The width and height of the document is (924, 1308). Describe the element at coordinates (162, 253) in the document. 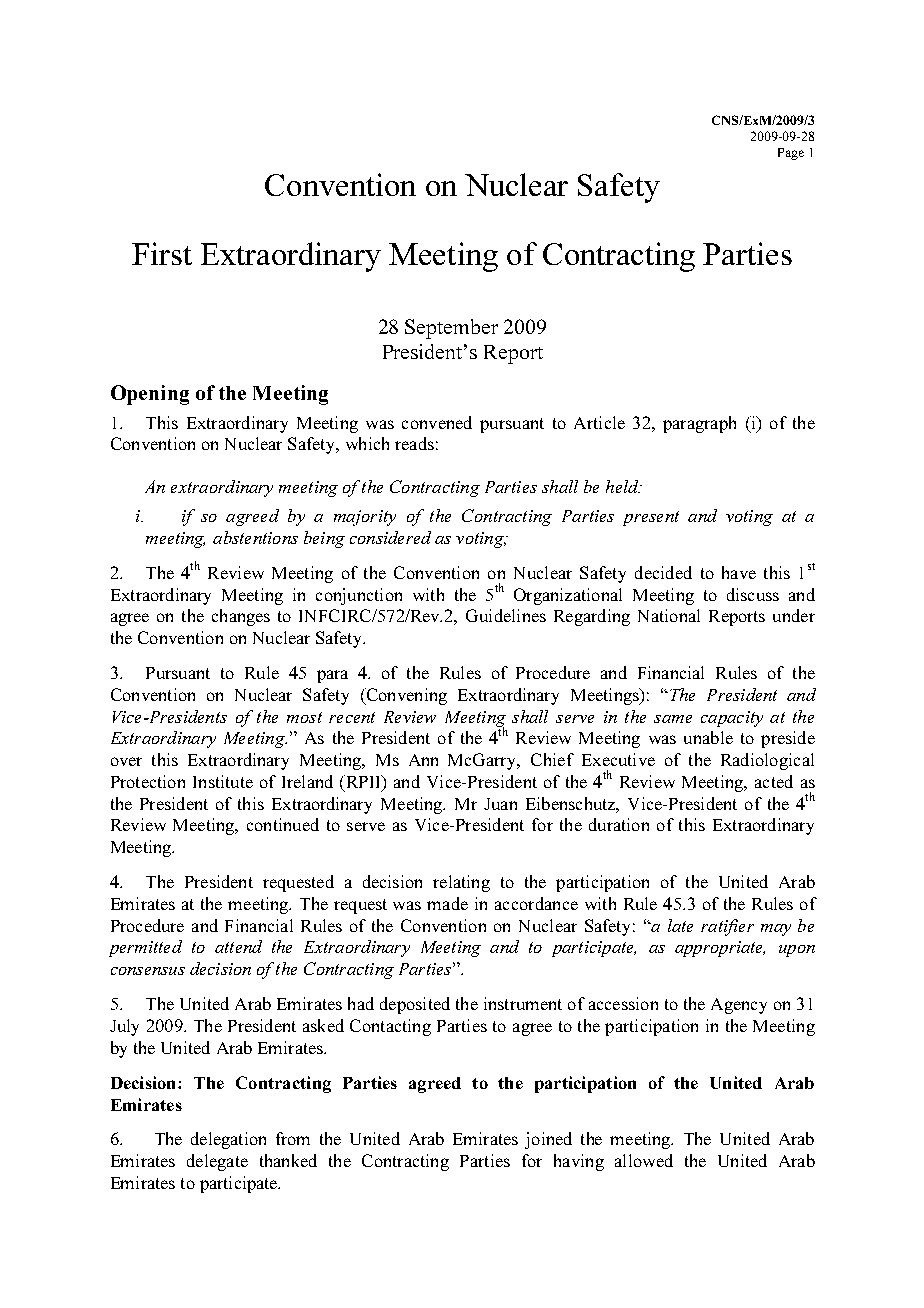

I see `First` at that location.
